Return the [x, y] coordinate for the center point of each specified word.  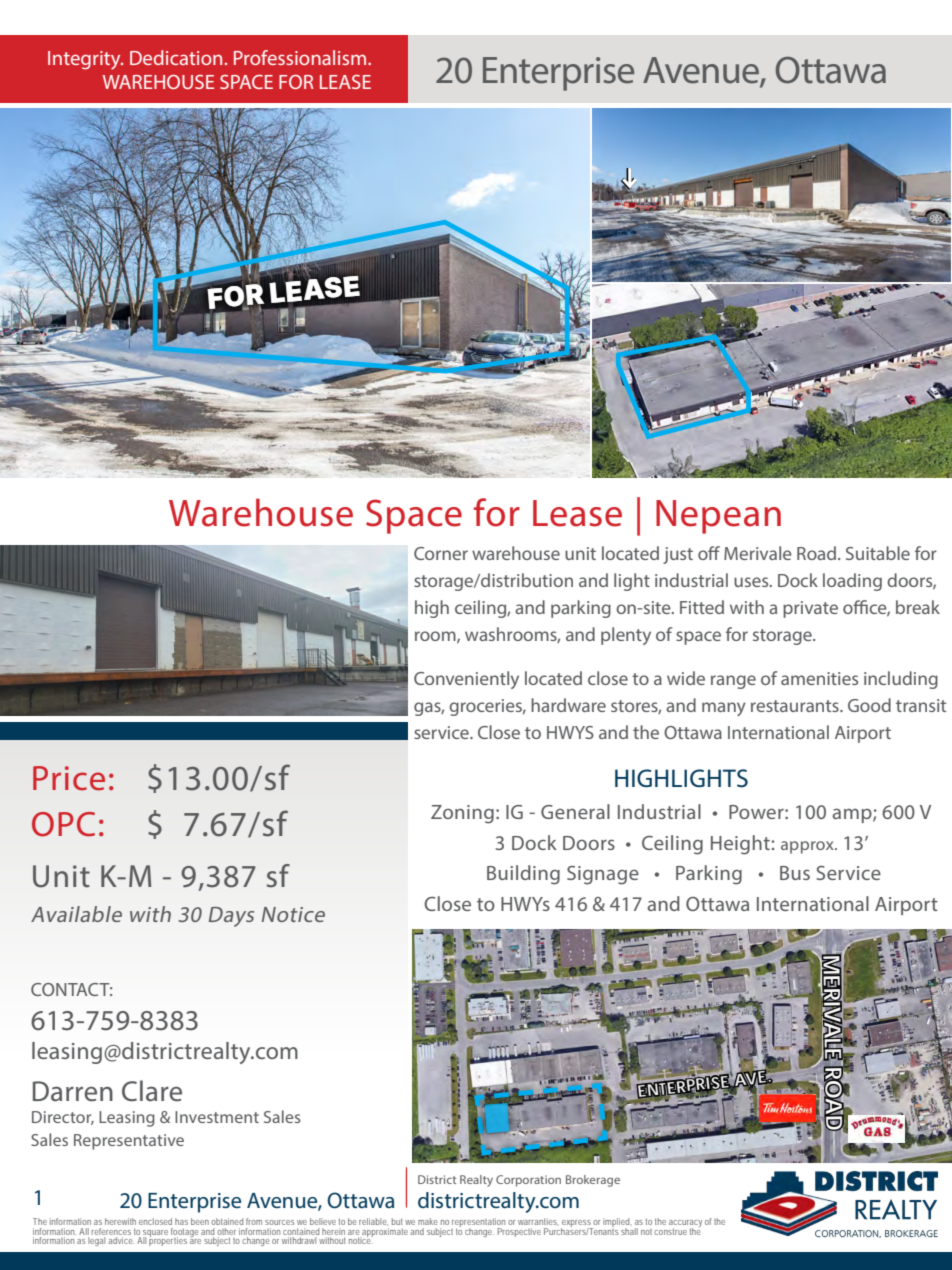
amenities [819, 678]
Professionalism [300, 57]
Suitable [878, 553]
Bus [795, 873]
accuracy [685, 1225]
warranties [537, 1221]
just [678, 555]
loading [852, 582]
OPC [63, 824]
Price [69, 778]
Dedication [176, 57]
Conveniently [466, 680]
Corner [441, 553]
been [200, 1221]
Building [523, 875]
